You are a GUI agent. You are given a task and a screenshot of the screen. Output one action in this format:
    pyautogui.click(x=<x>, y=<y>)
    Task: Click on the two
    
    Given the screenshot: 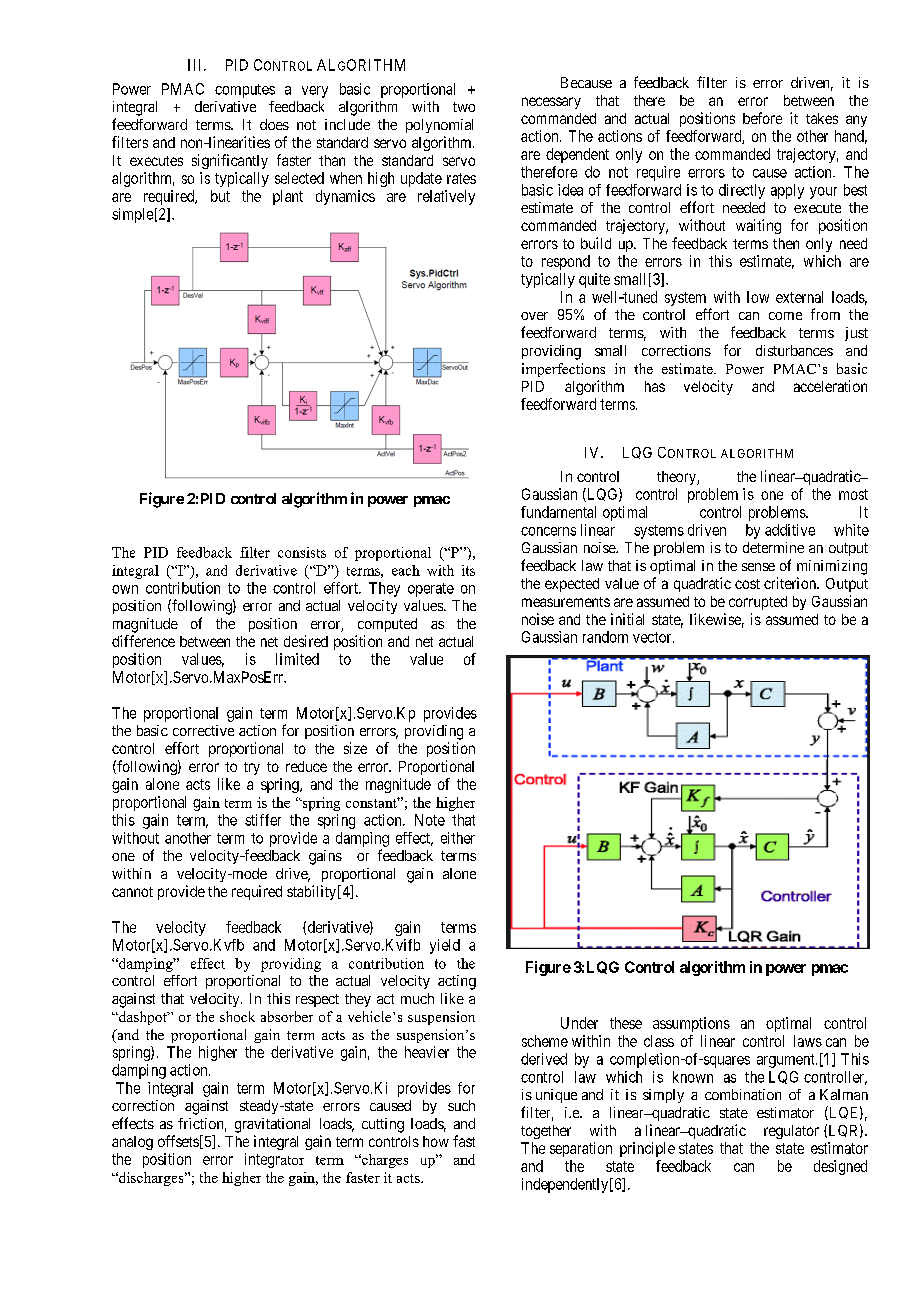 What is the action you would take?
    pyautogui.click(x=464, y=107)
